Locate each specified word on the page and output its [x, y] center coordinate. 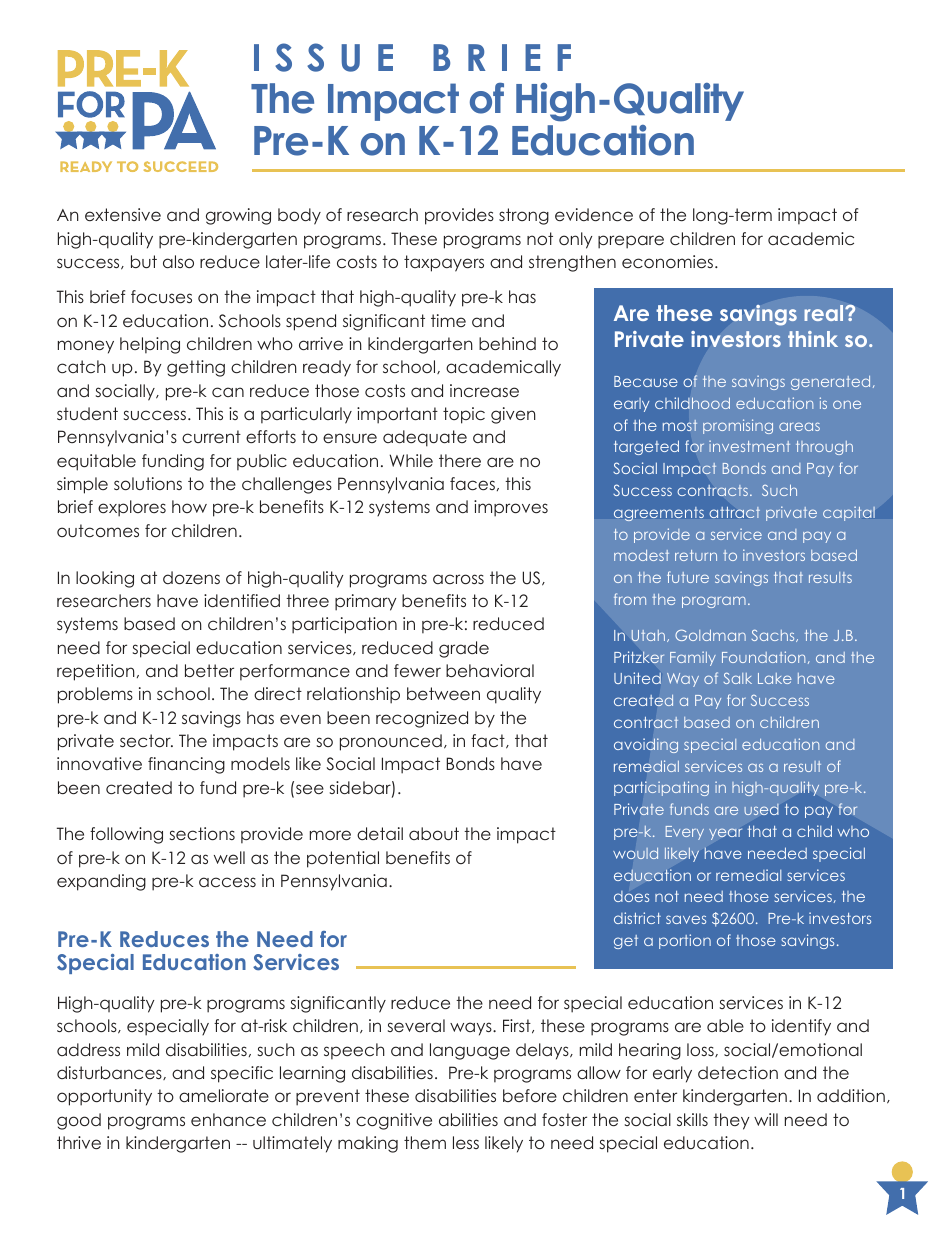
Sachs [774, 636]
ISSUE [323, 57]
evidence [594, 214]
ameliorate [224, 1095]
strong [524, 216]
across [458, 579]
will [766, 1119]
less [466, 1142]
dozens [191, 577]
